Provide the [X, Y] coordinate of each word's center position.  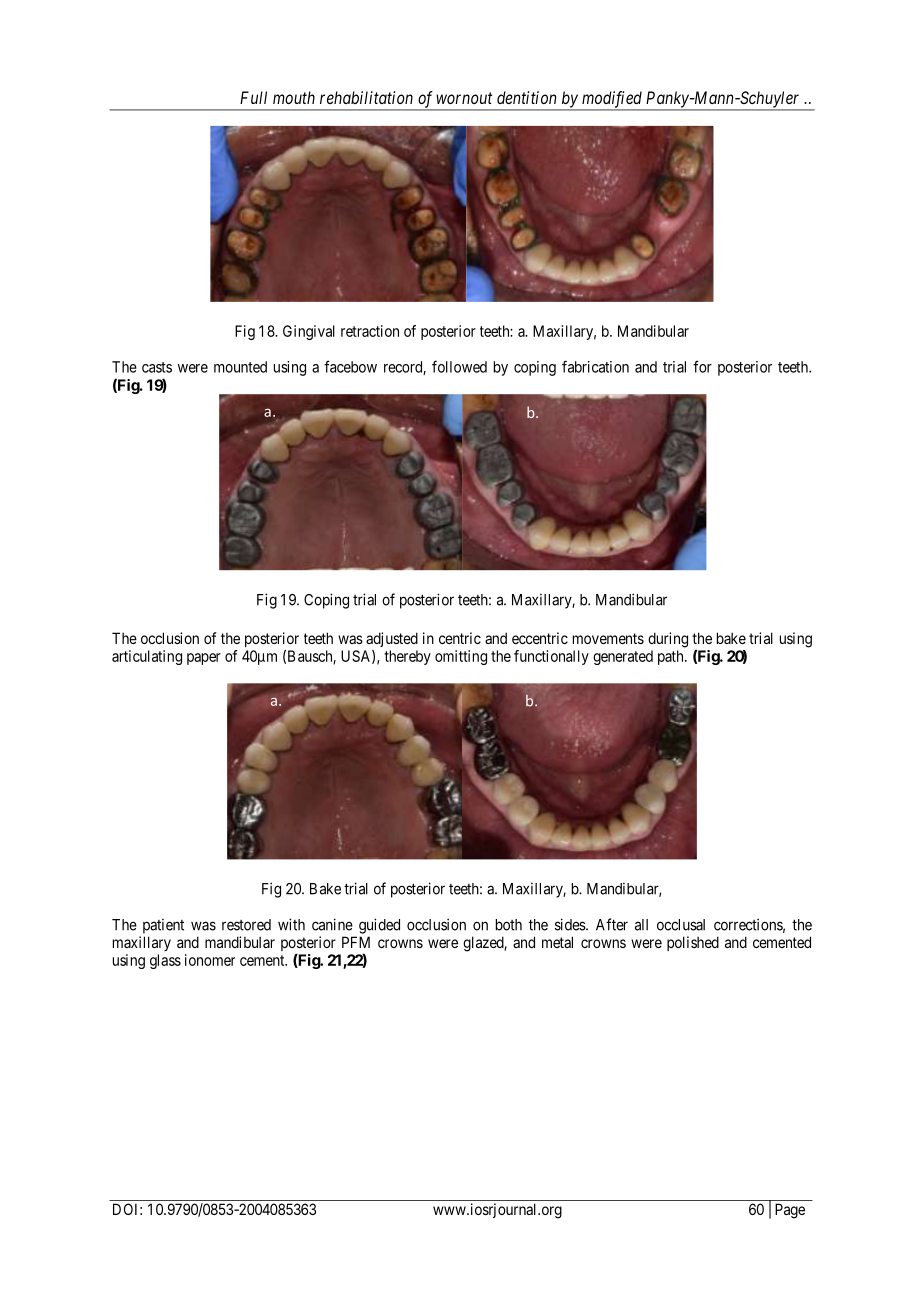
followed [459, 366]
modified [612, 100]
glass [165, 961]
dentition [526, 97]
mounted [240, 367]
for [702, 366]
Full [253, 97]
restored [246, 925]
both [509, 925]
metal [557, 942]
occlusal [681, 925]
